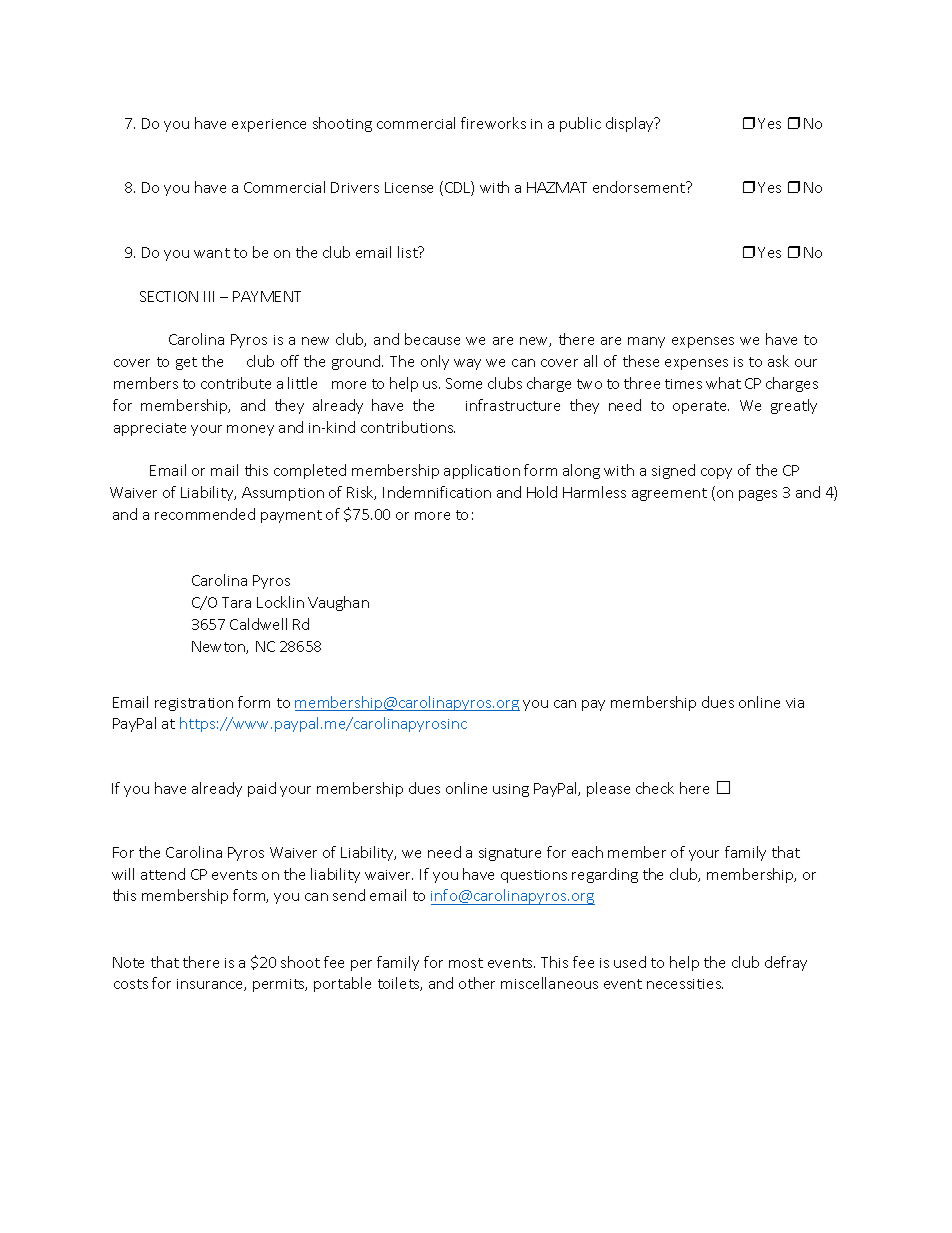 This screenshot has height=1233, width=952. What do you see at coordinates (128, 962) in the screenshot?
I see `Note` at bounding box center [128, 962].
